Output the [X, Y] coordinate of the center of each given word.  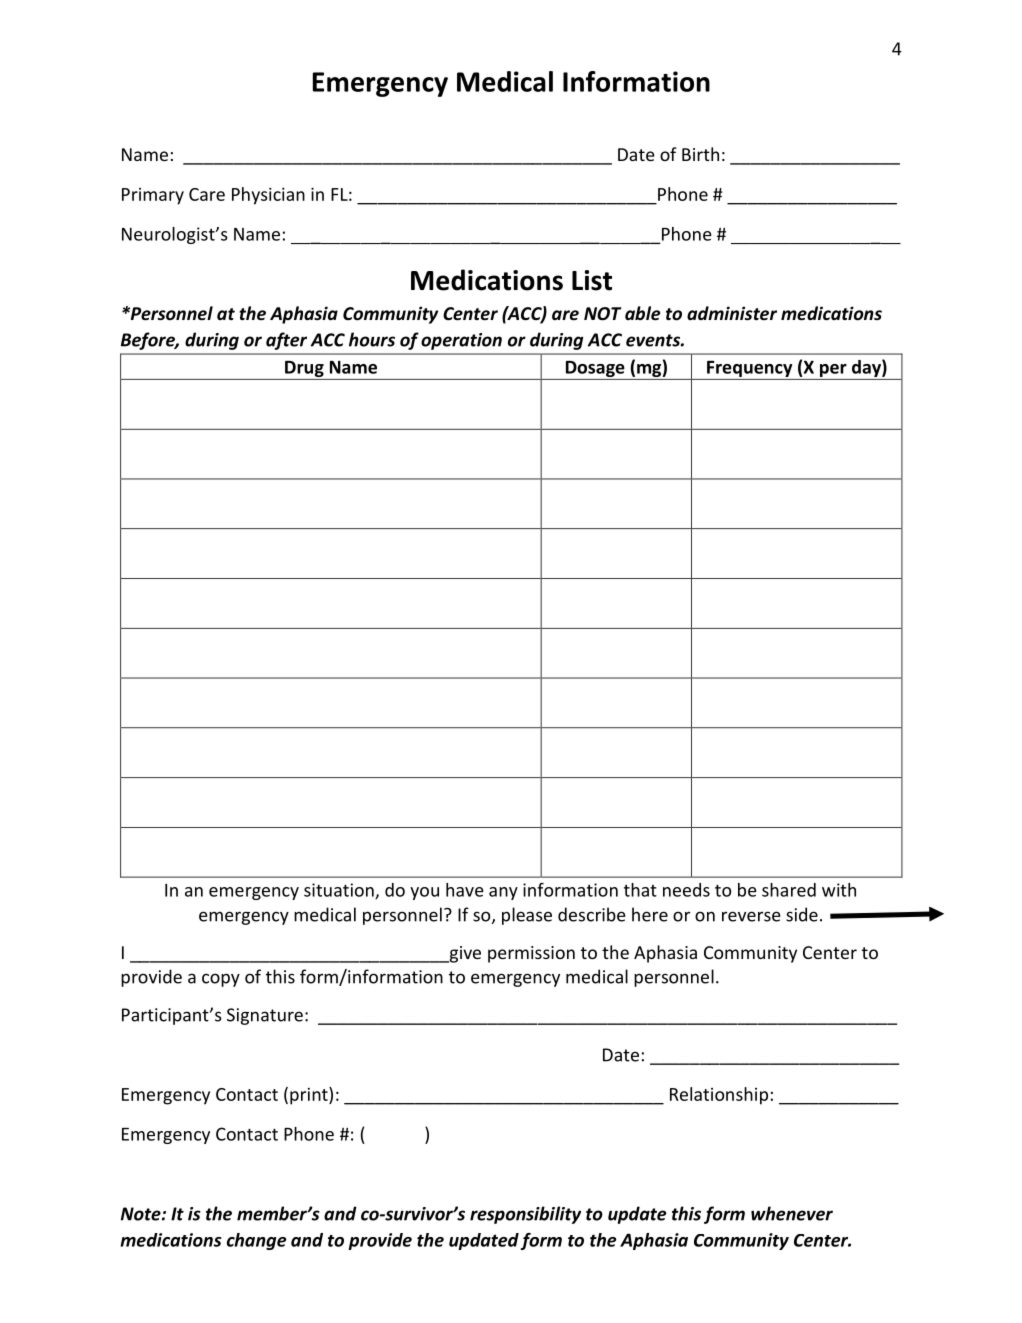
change [257, 1241]
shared [789, 890]
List [592, 280]
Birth [700, 154]
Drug [304, 369]
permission [531, 954]
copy [221, 980]
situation [340, 891]
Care [207, 194]
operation [461, 341]
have [465, 890]
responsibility [525, 1215]
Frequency [749, 369]
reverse [751, 916]
